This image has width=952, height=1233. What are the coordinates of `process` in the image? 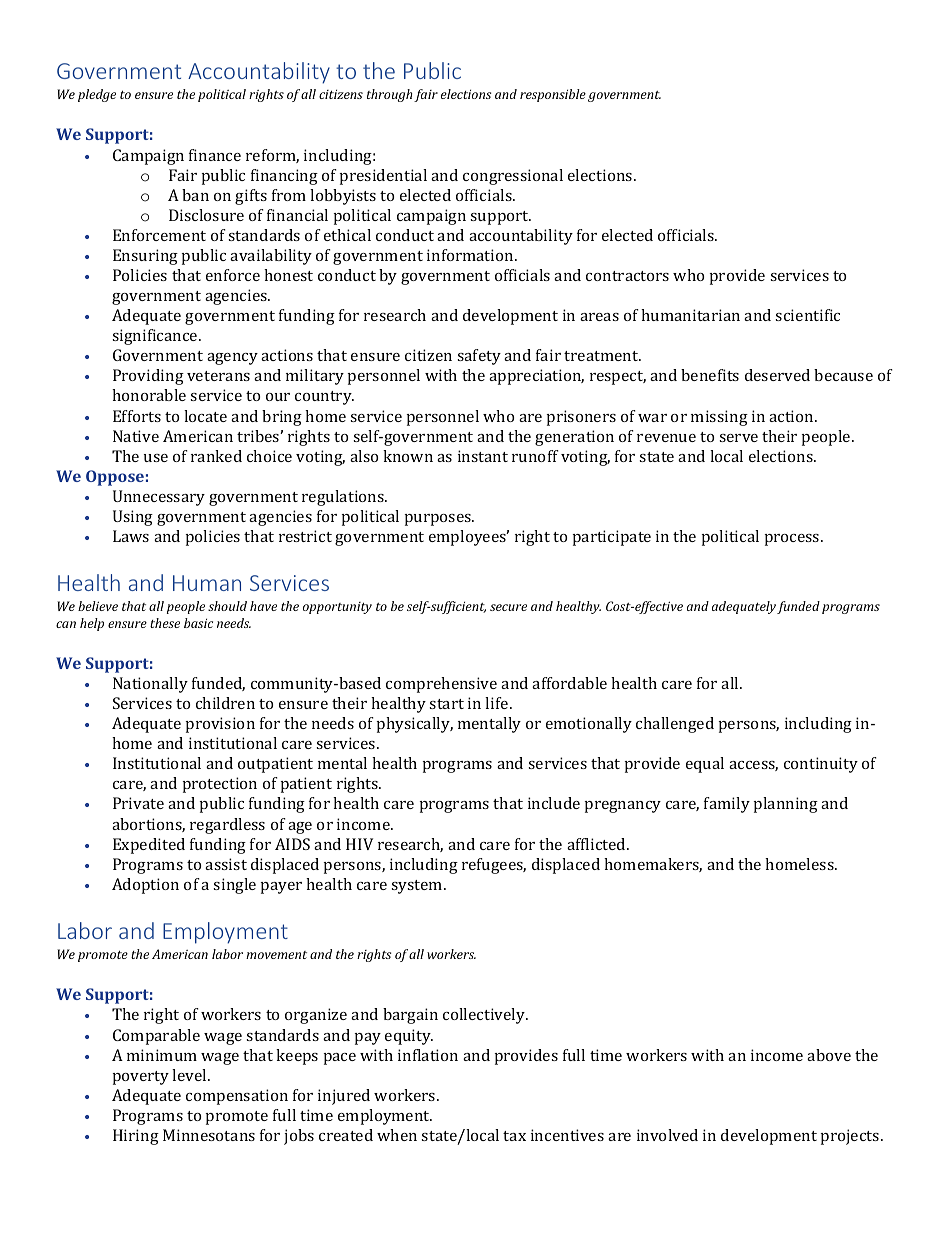 It's located at (793, 540).
